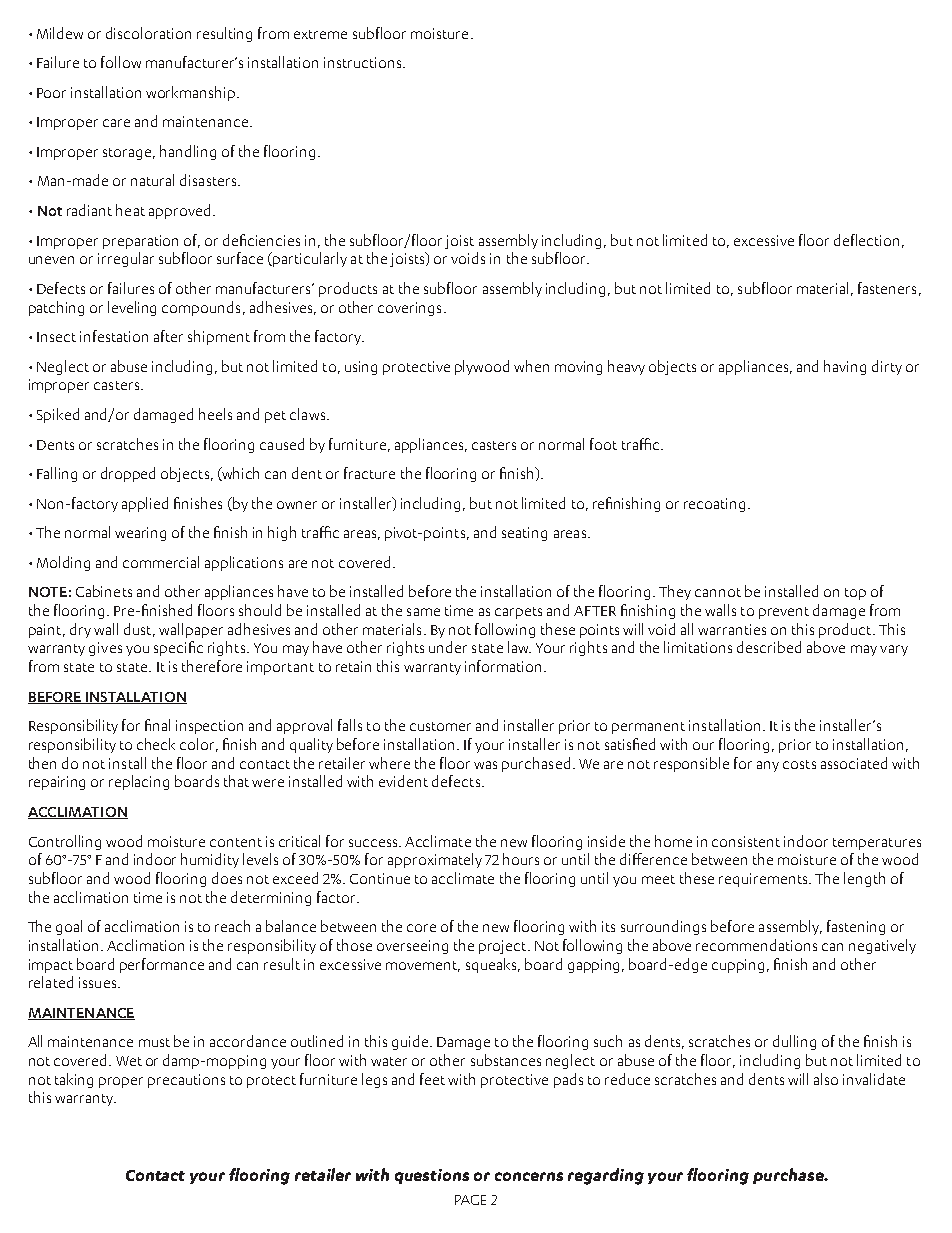 The image size is (952, 1233). I want to click on fasteners, so click(887, 288).
